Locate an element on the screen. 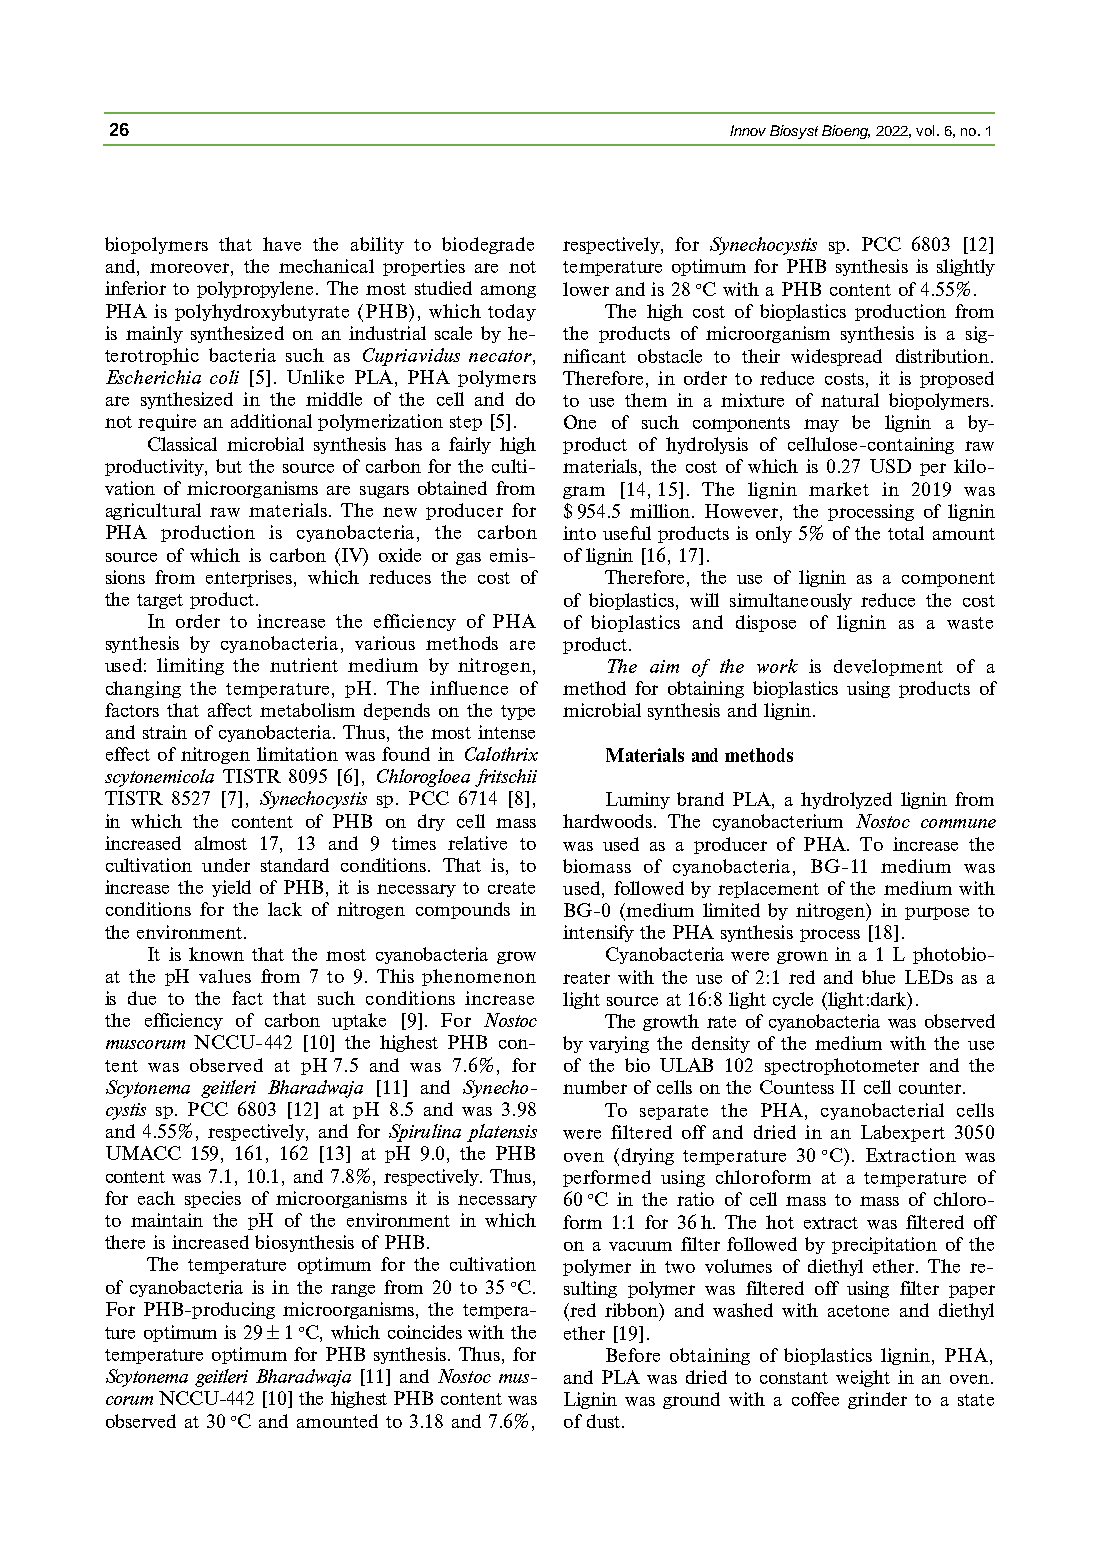 This screenshot has width=1100, height=1556. number is located at coordinates (595, 1087).
